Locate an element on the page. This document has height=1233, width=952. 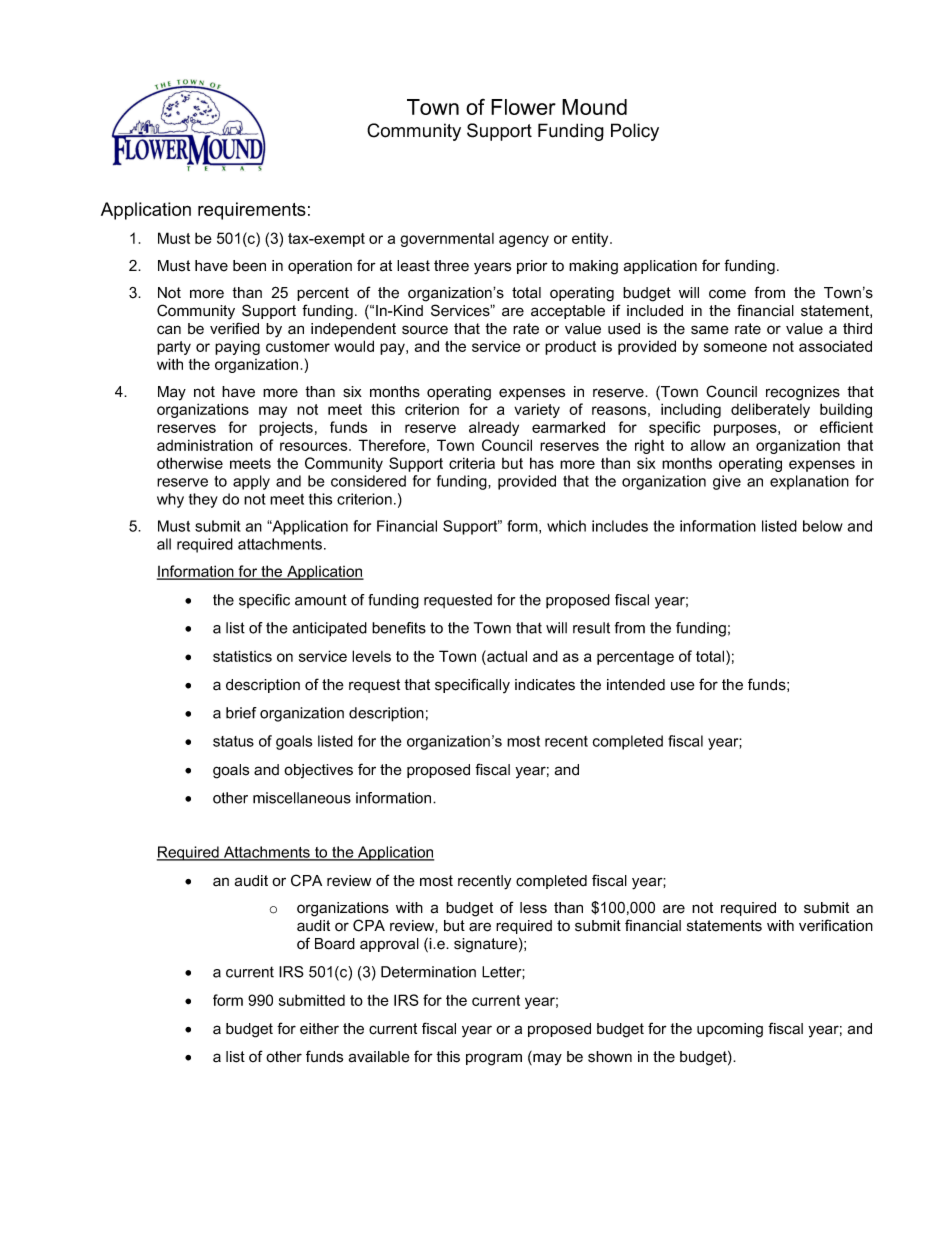
program is located at coordinates (494, 1059).
